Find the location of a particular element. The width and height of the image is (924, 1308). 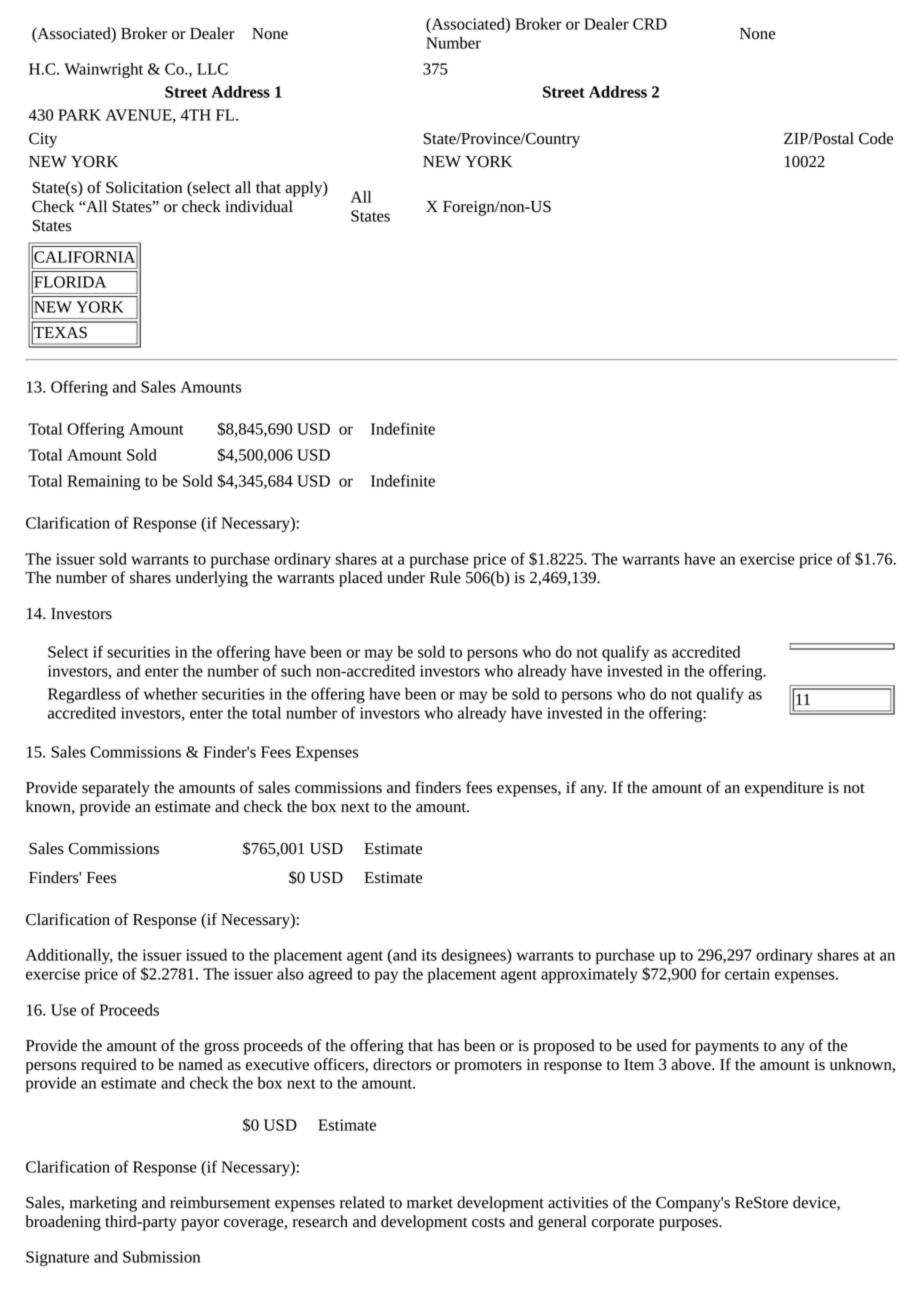

Remaining is located at coordinates (104, 483).
